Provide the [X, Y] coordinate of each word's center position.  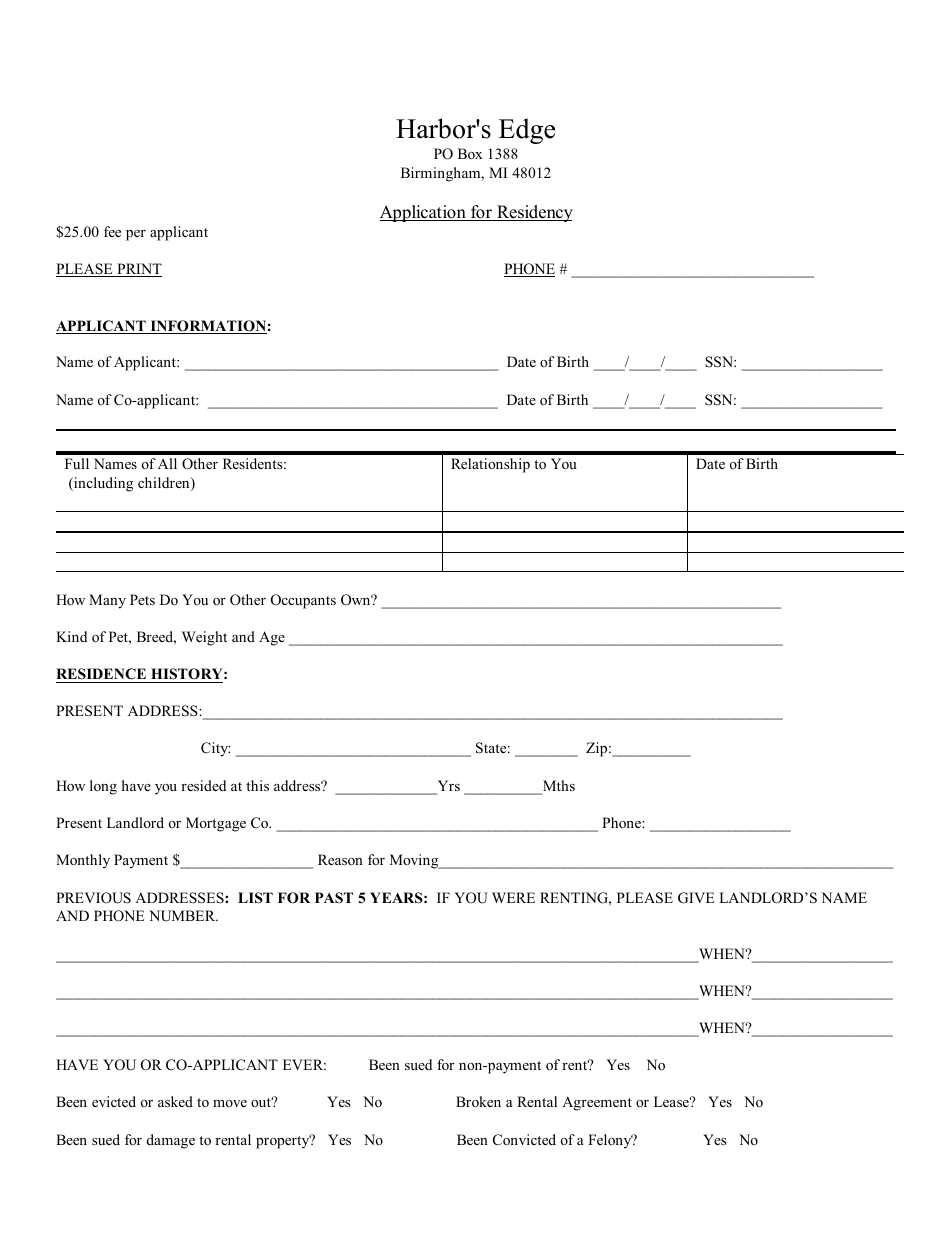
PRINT [138, 270]
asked [175, 1101]
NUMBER [183, 916]
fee [112, 231]
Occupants [303, 601]
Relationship [490, 465]
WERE [513, 897]
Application [424, 213]
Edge [527, 131]
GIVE [696, 898]
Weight [204, 638]
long [103, 787]
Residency [534, 213]
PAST [334, 898]
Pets [142, 599]
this [257, 785]
